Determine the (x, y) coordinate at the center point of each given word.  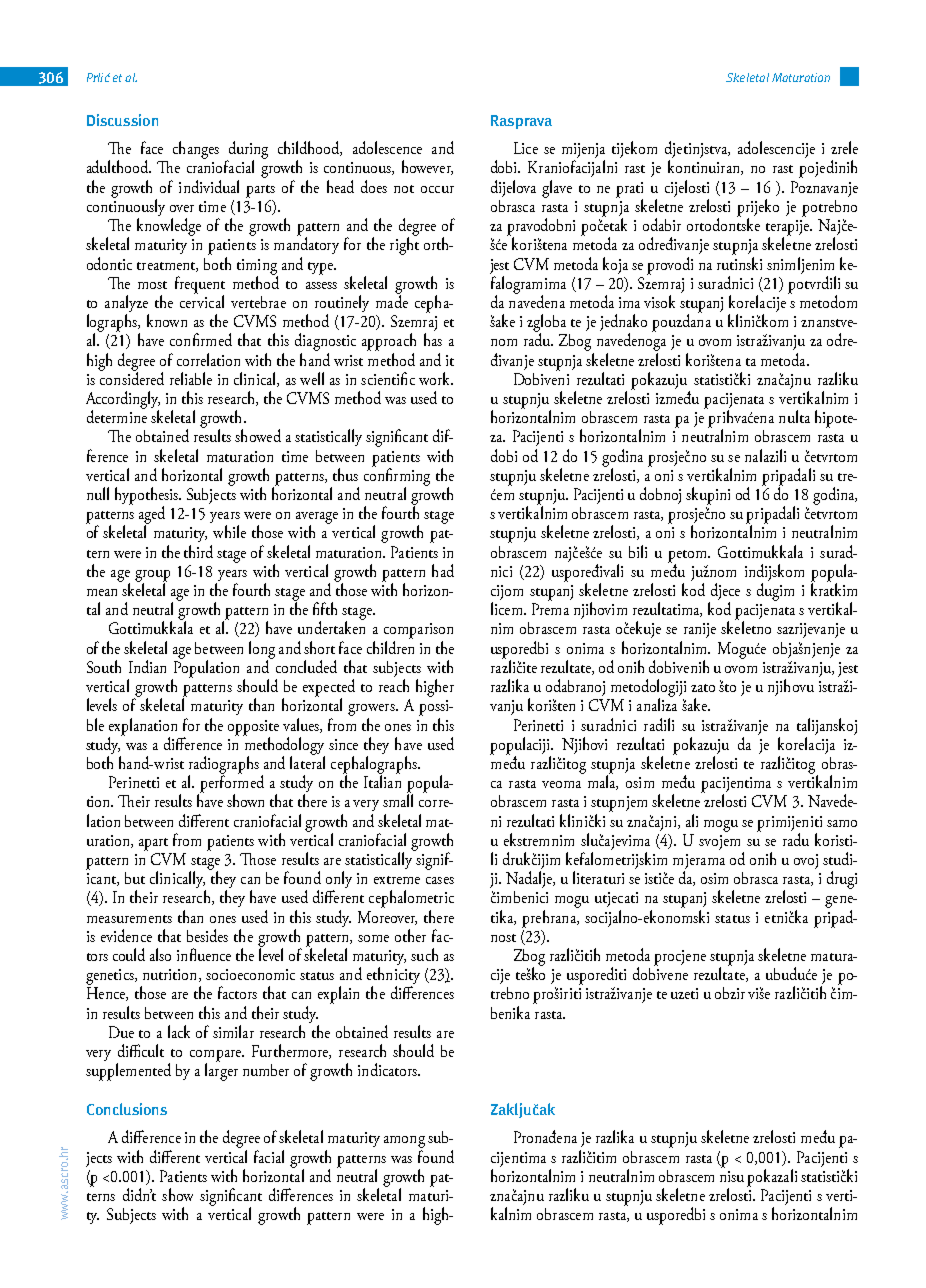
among (404, 1143)
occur (437, 189)
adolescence (387, 147)
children (390, 647)
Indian (147, 666)
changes (196, 150)
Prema (550, 609)
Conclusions (127, 1109)
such (424, 954)
